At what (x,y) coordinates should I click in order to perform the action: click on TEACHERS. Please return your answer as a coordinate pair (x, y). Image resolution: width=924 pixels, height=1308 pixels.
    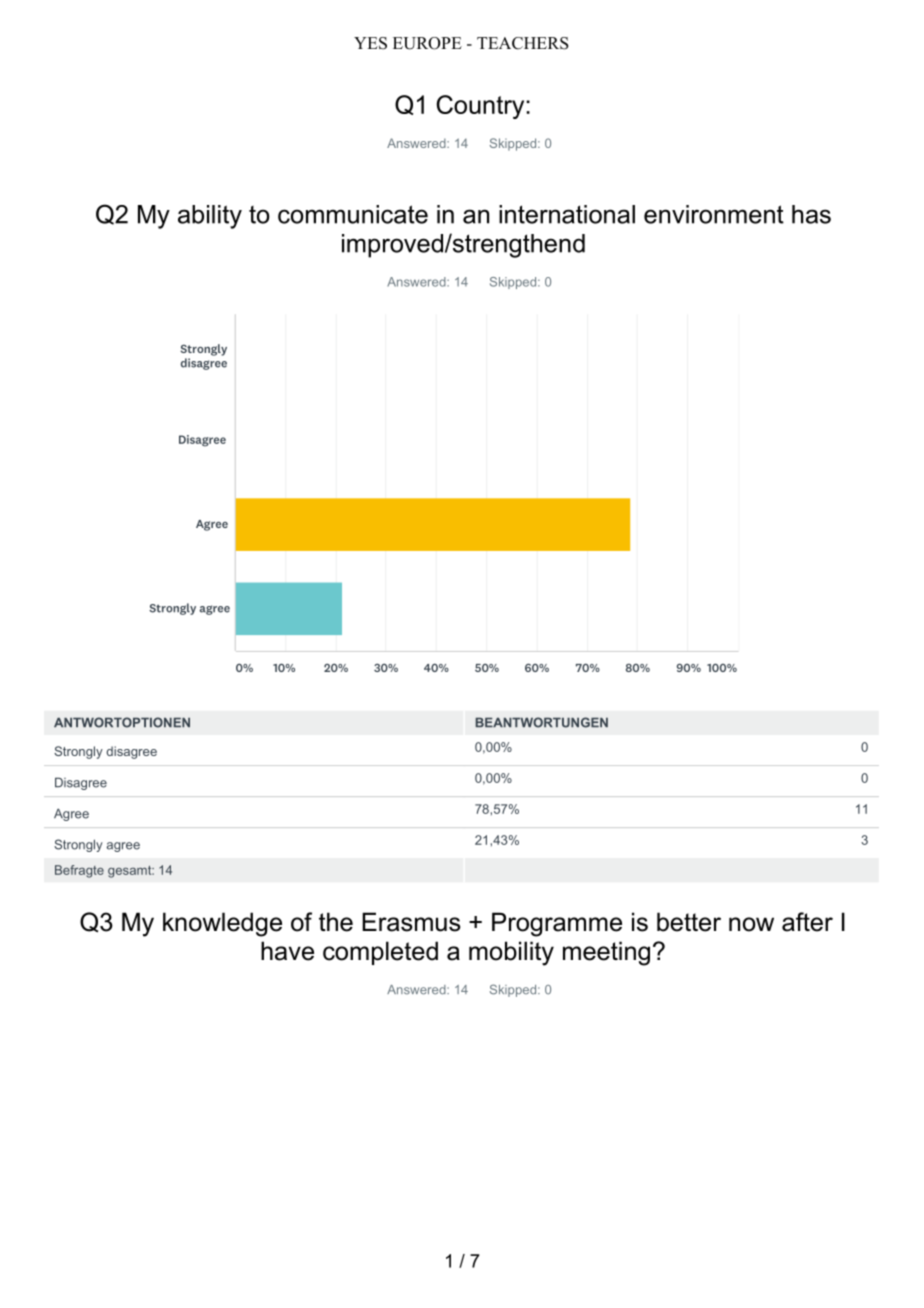
    Looking at the image, I should click on (522, 43).
